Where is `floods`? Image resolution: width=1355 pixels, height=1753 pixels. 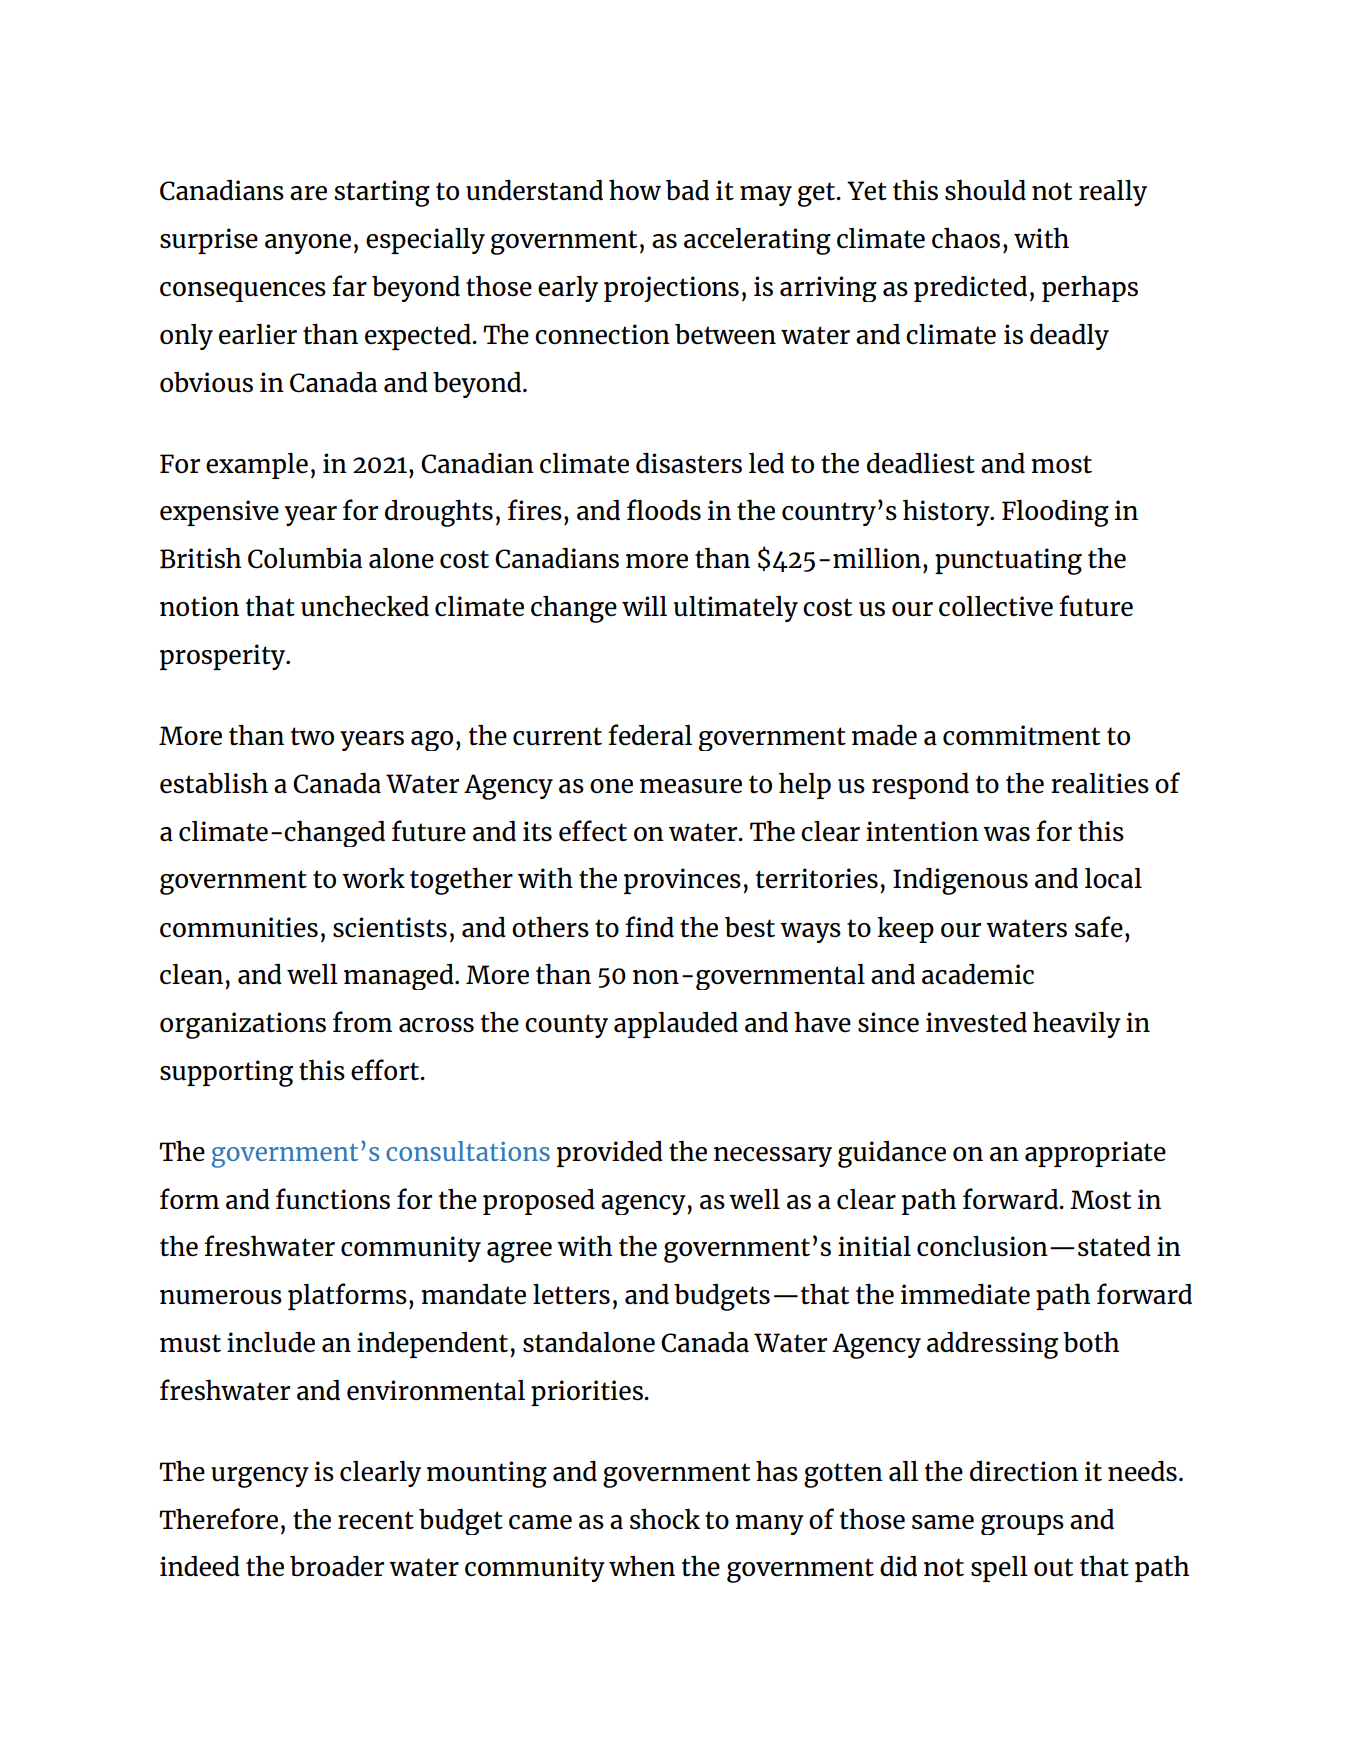
floods is located at coordinates (664, 510).
